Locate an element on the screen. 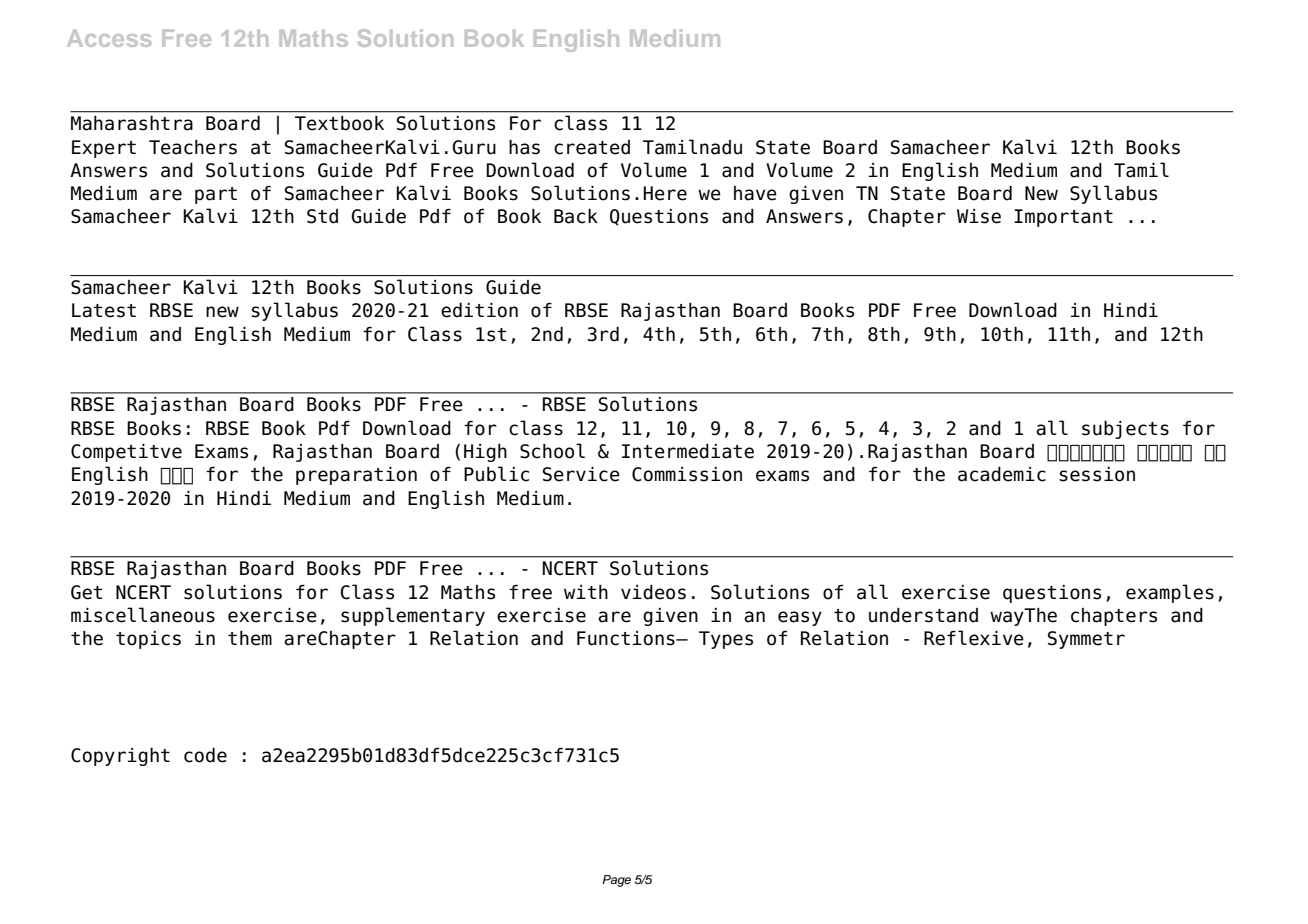  created is located at coordinates (592, 147).
